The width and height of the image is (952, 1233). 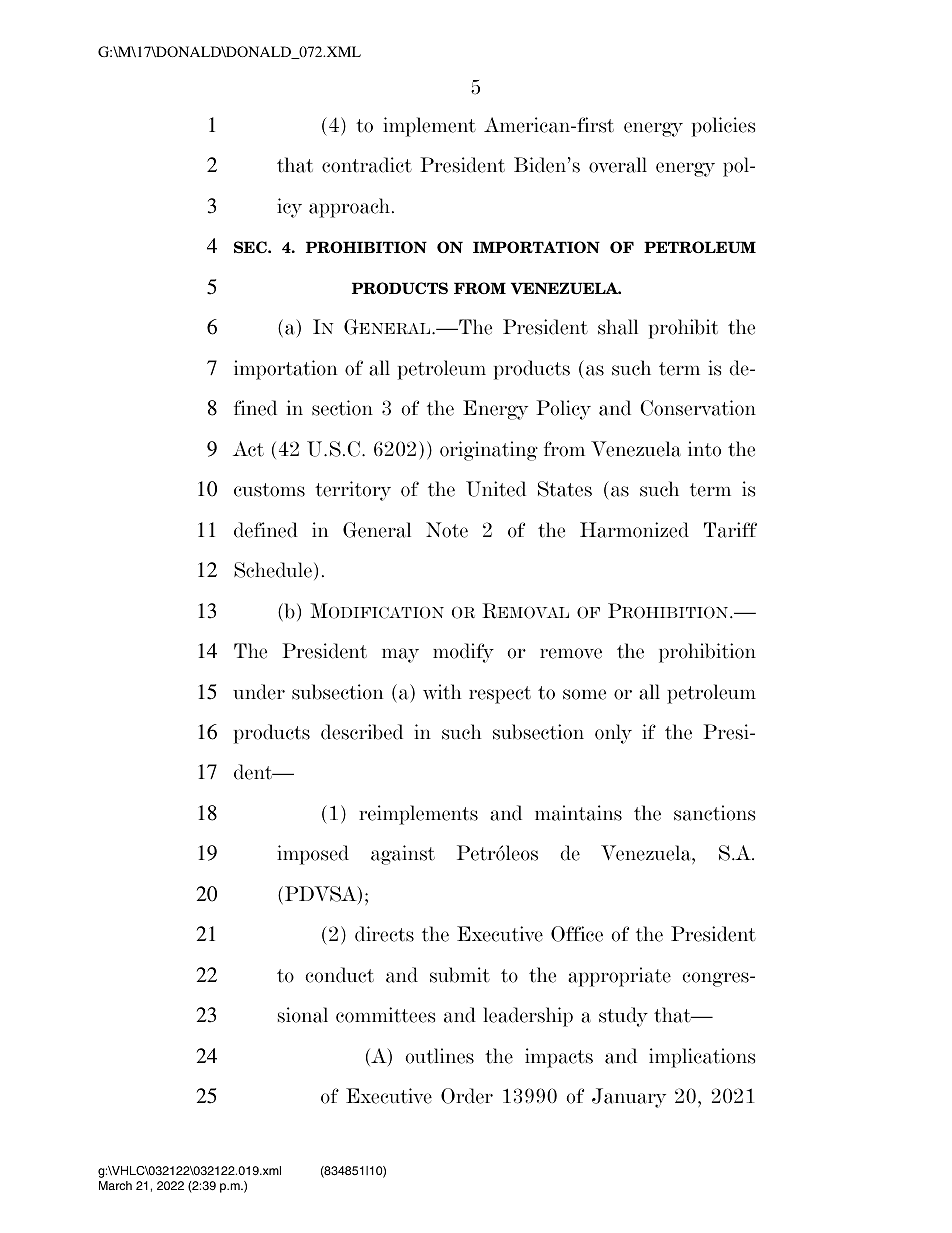 I want to click on sanctions, so click(x=714, y=813).
